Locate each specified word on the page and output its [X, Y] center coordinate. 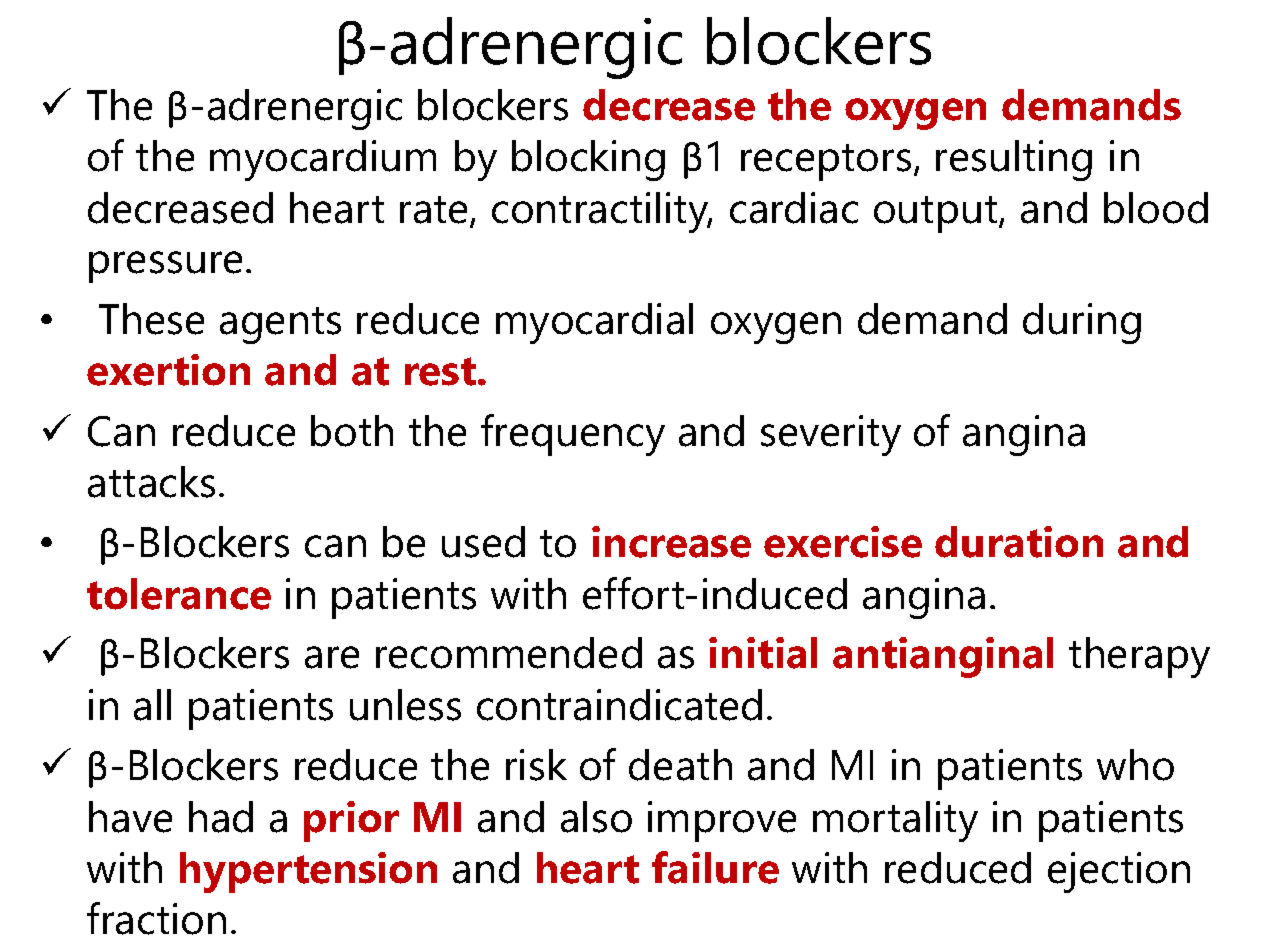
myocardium [323, 160]
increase [671, 542]
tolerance [179, 594]
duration [1019, 542]
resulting [1014, 160]
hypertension [308, 872]
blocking [588, 160]
